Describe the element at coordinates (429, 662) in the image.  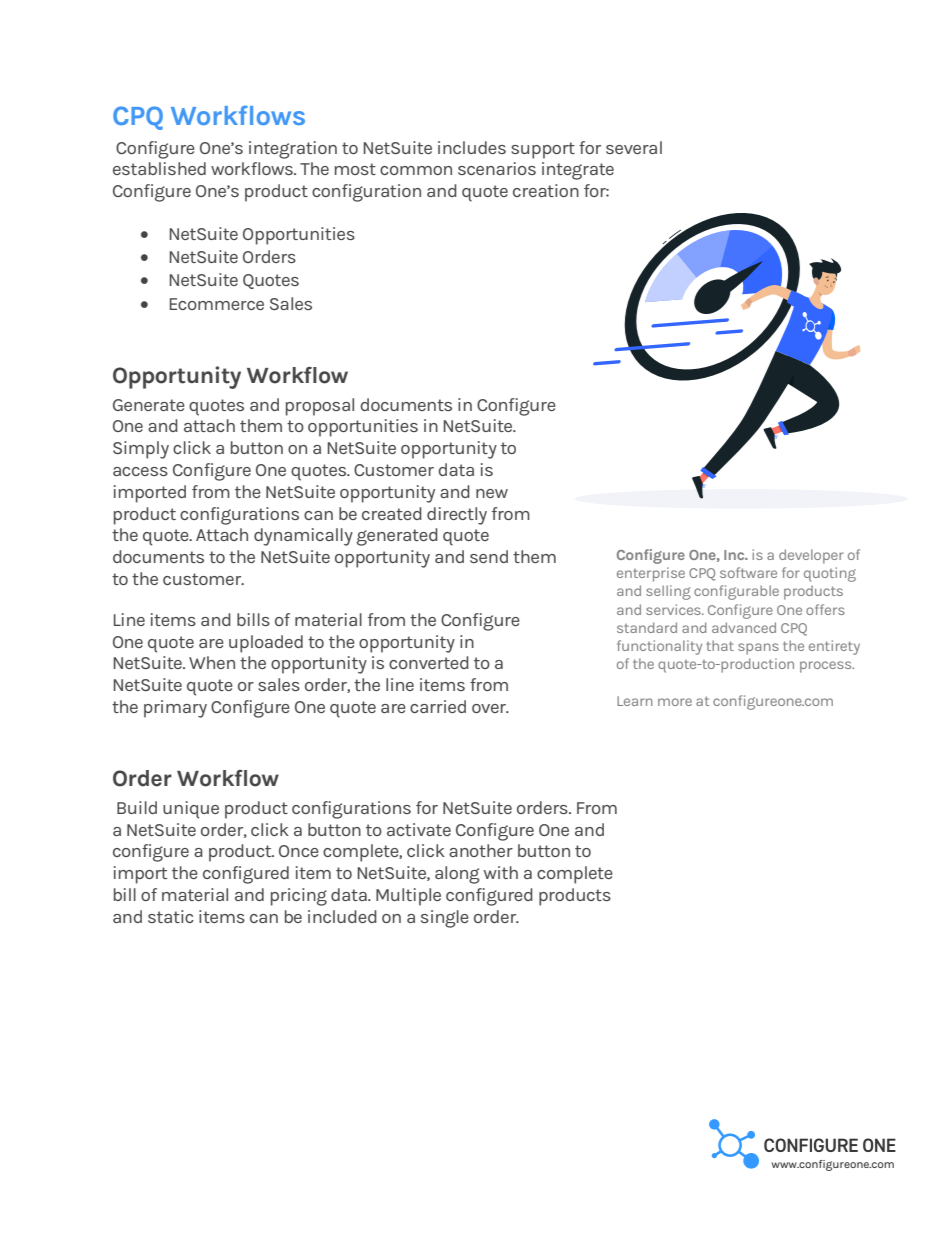
I see `converted` at that location.
